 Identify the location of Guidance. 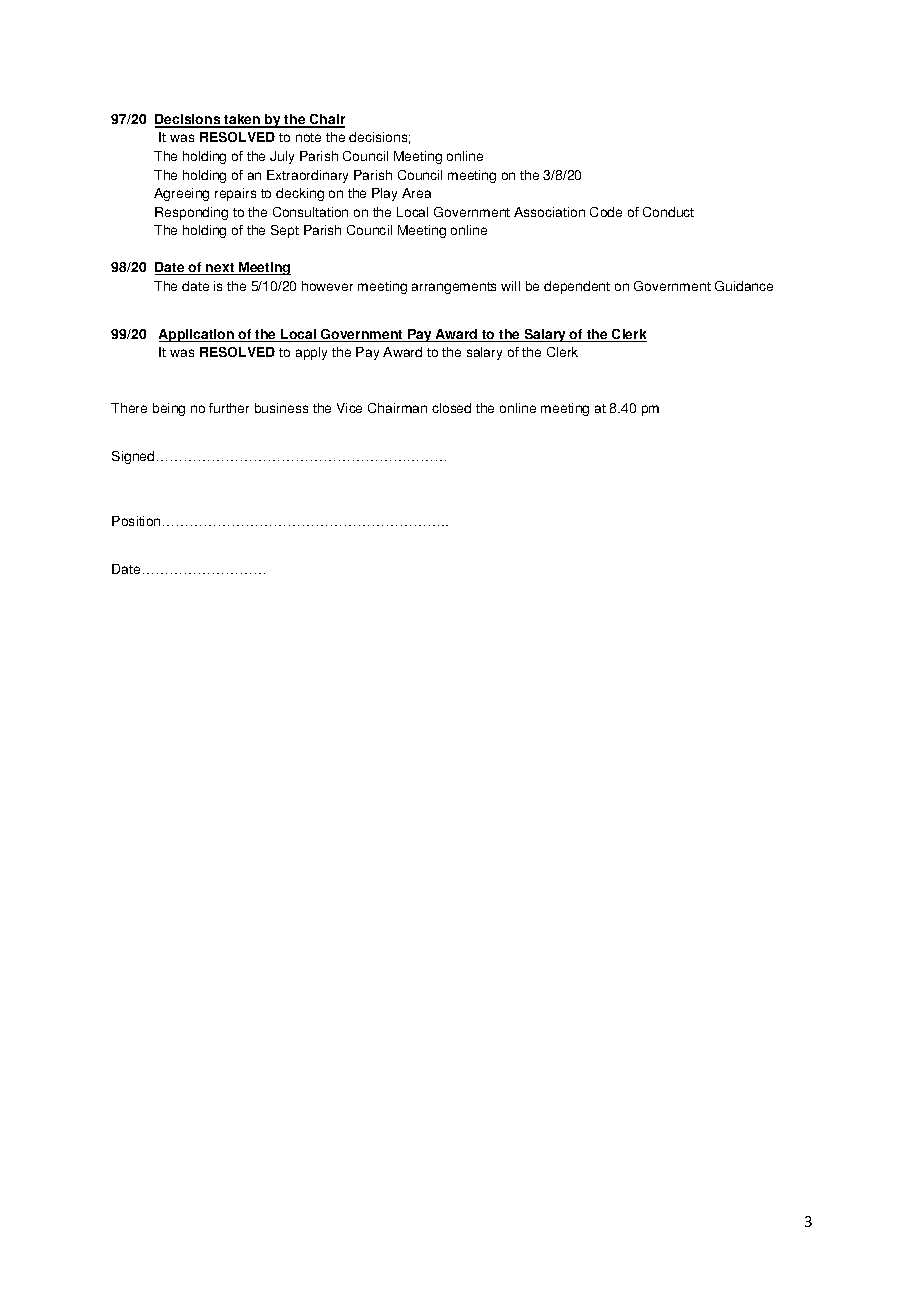
(744, 286).
